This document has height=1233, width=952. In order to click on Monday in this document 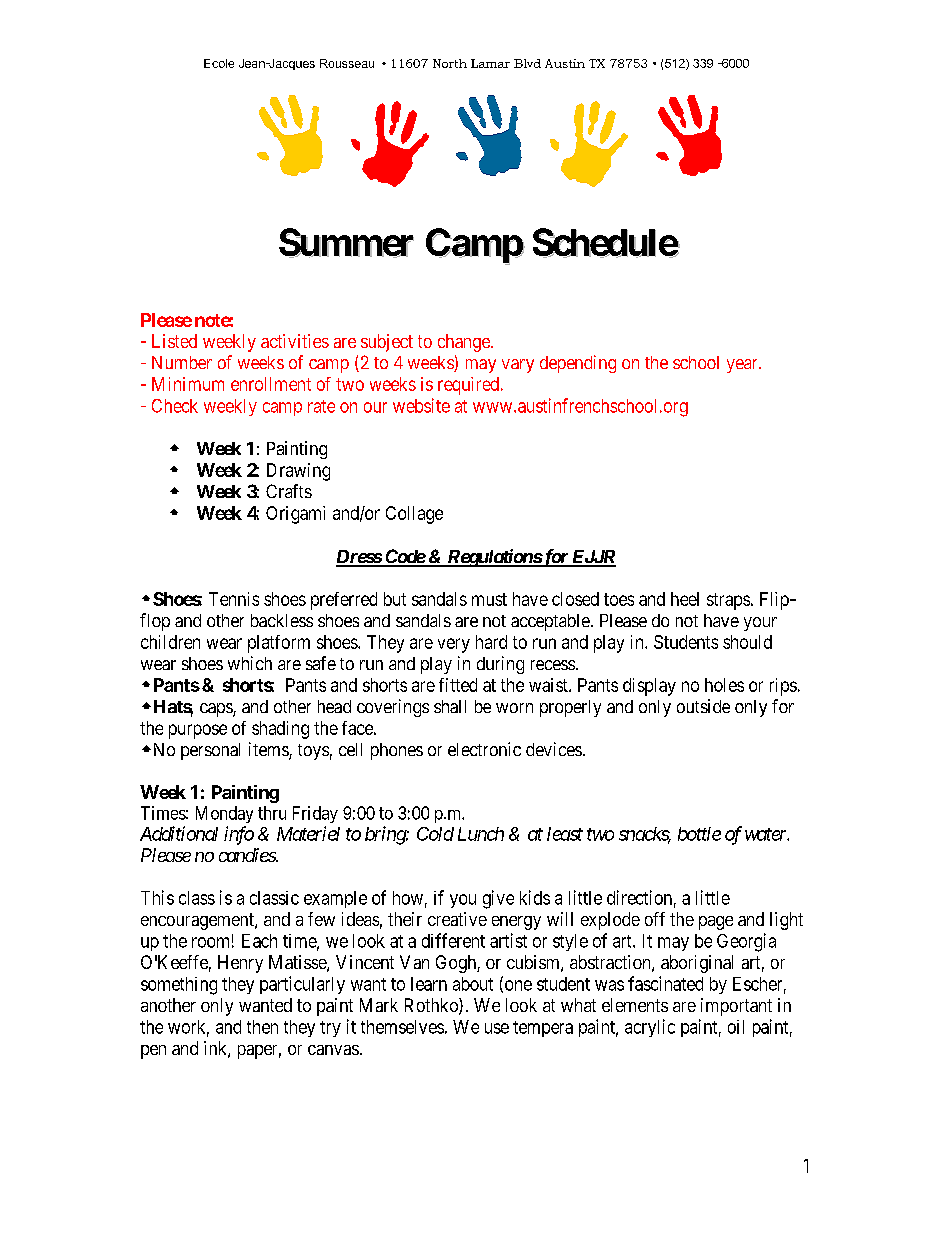, I will do `click(224, 814)`.
